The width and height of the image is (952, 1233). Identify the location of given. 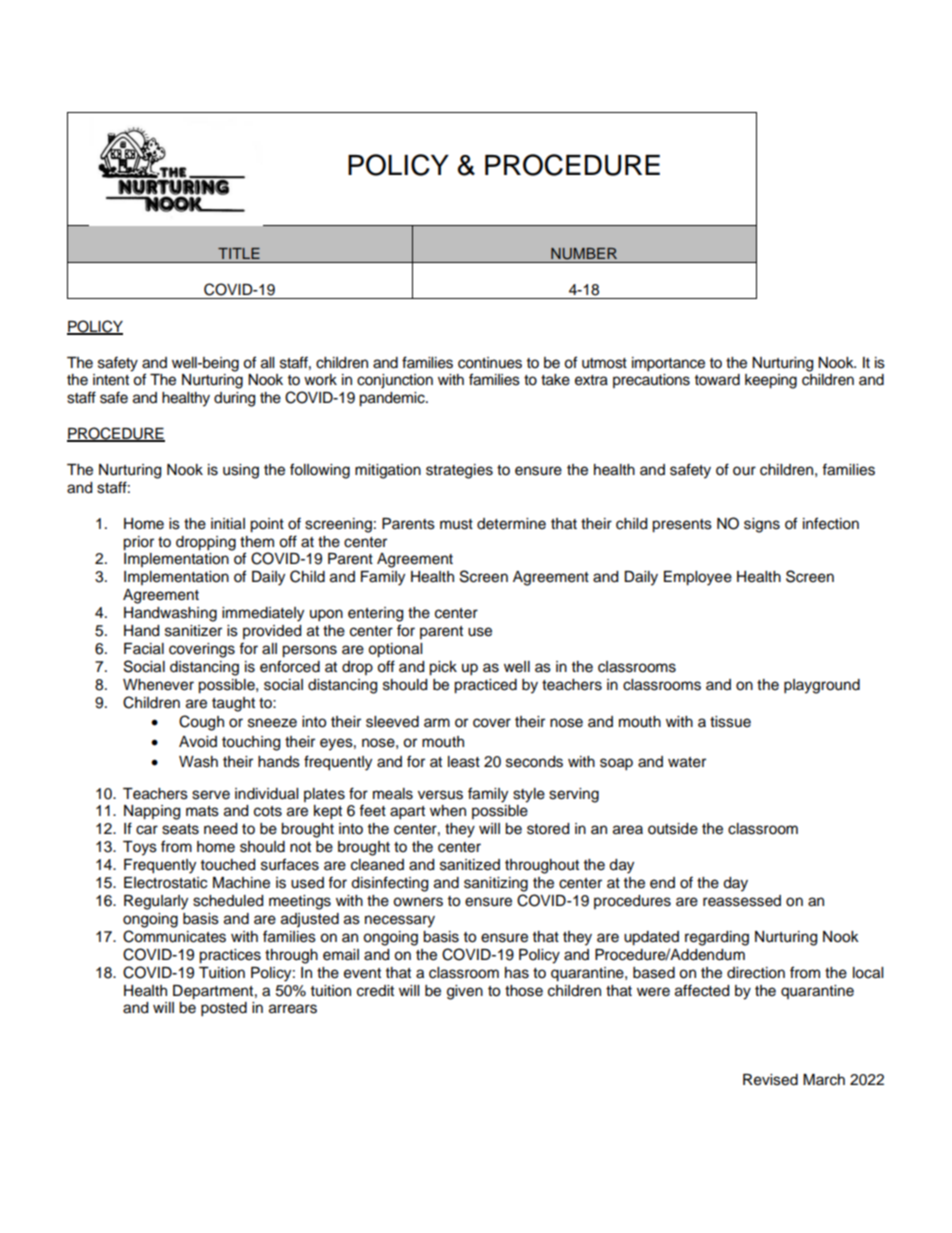
(465, 992).
